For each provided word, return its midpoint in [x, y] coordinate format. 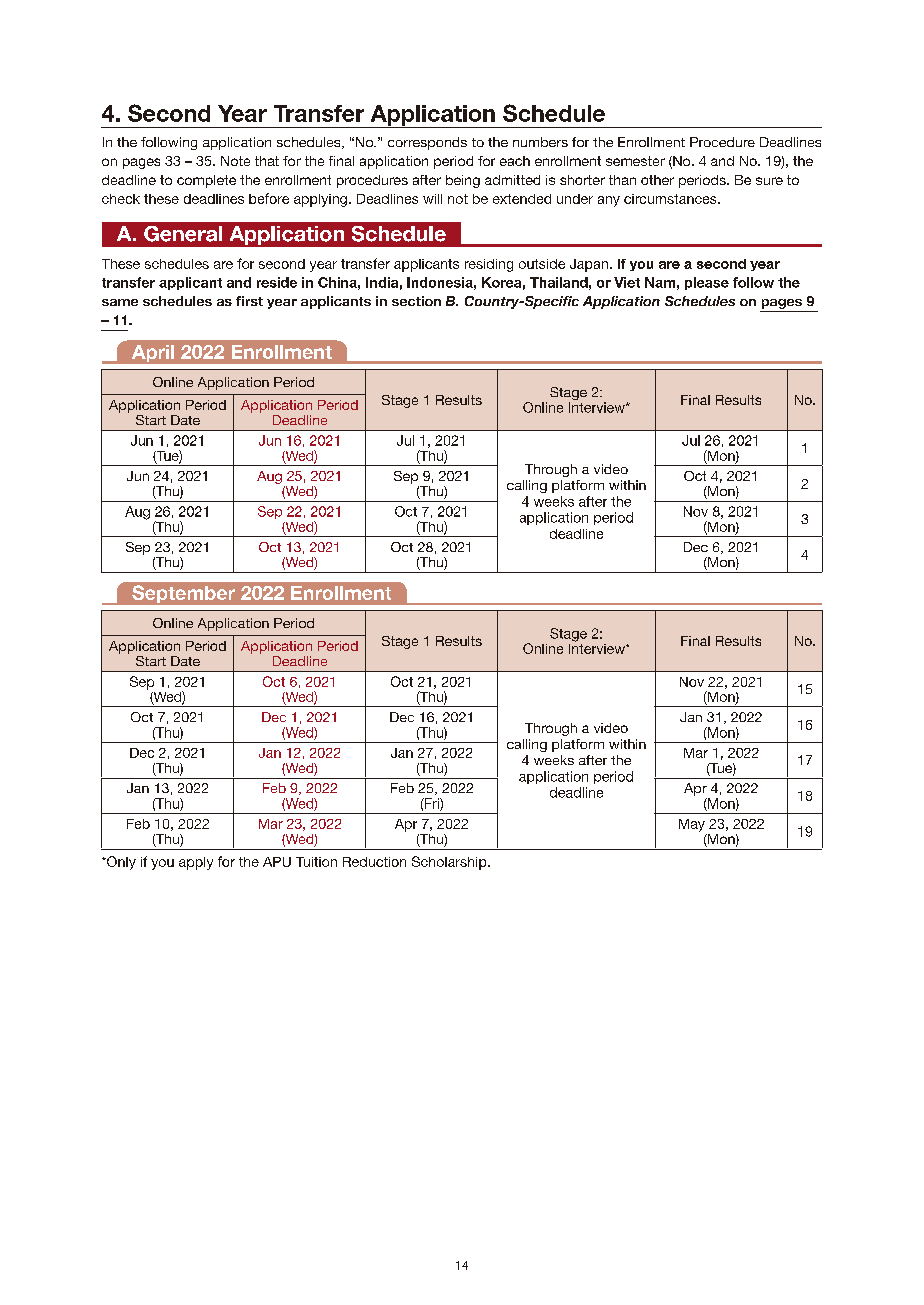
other [657, 180]
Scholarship [450, 863]
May [692, 825]
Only [120, 863]
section [416, 301]
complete [206, 181]
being [463, 181]
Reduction [374, 862]
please [707, 283]
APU [277, 862]
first [249, 301]
